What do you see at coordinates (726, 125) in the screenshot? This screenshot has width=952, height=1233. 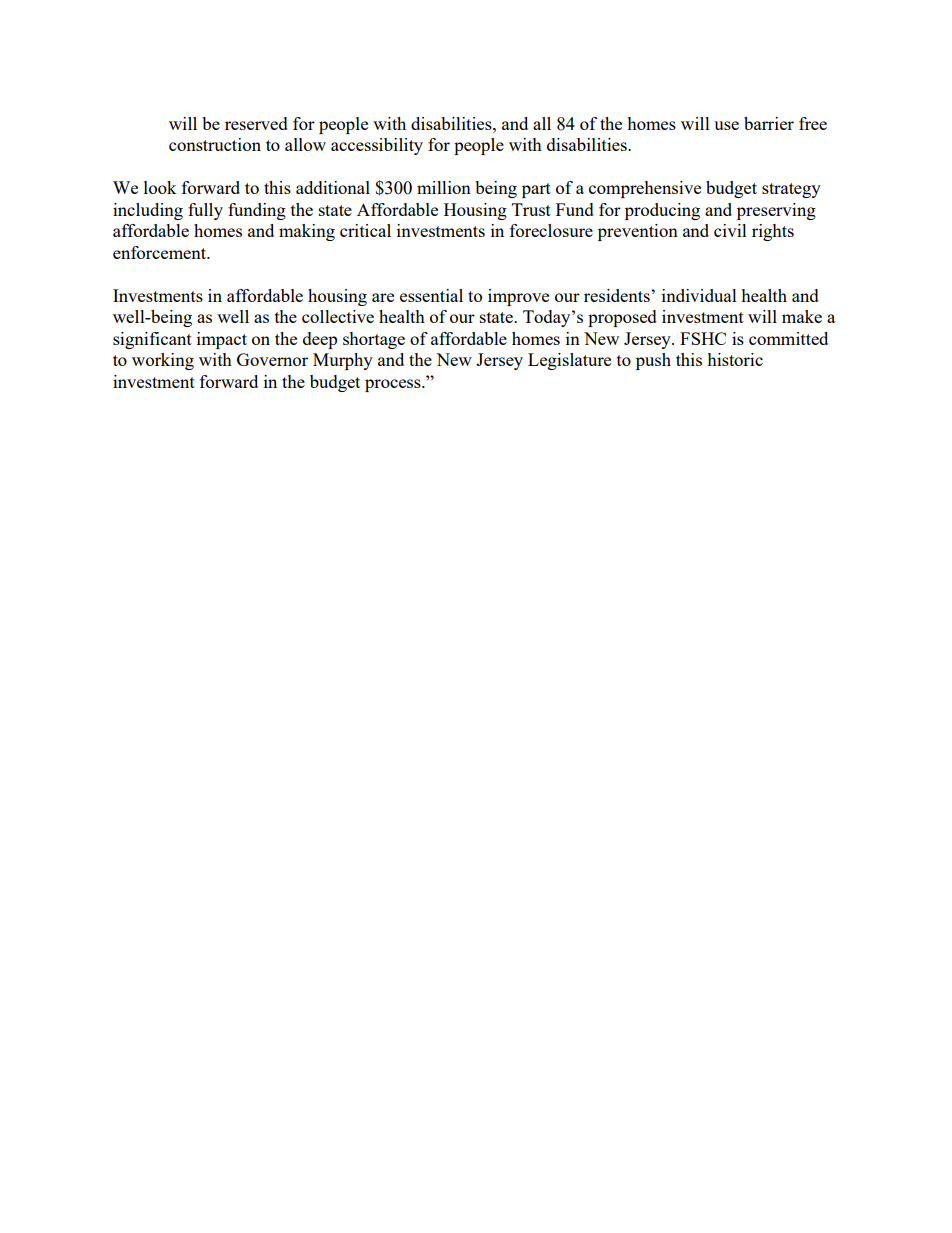 I see `use` at bounding box center [726, 125].
